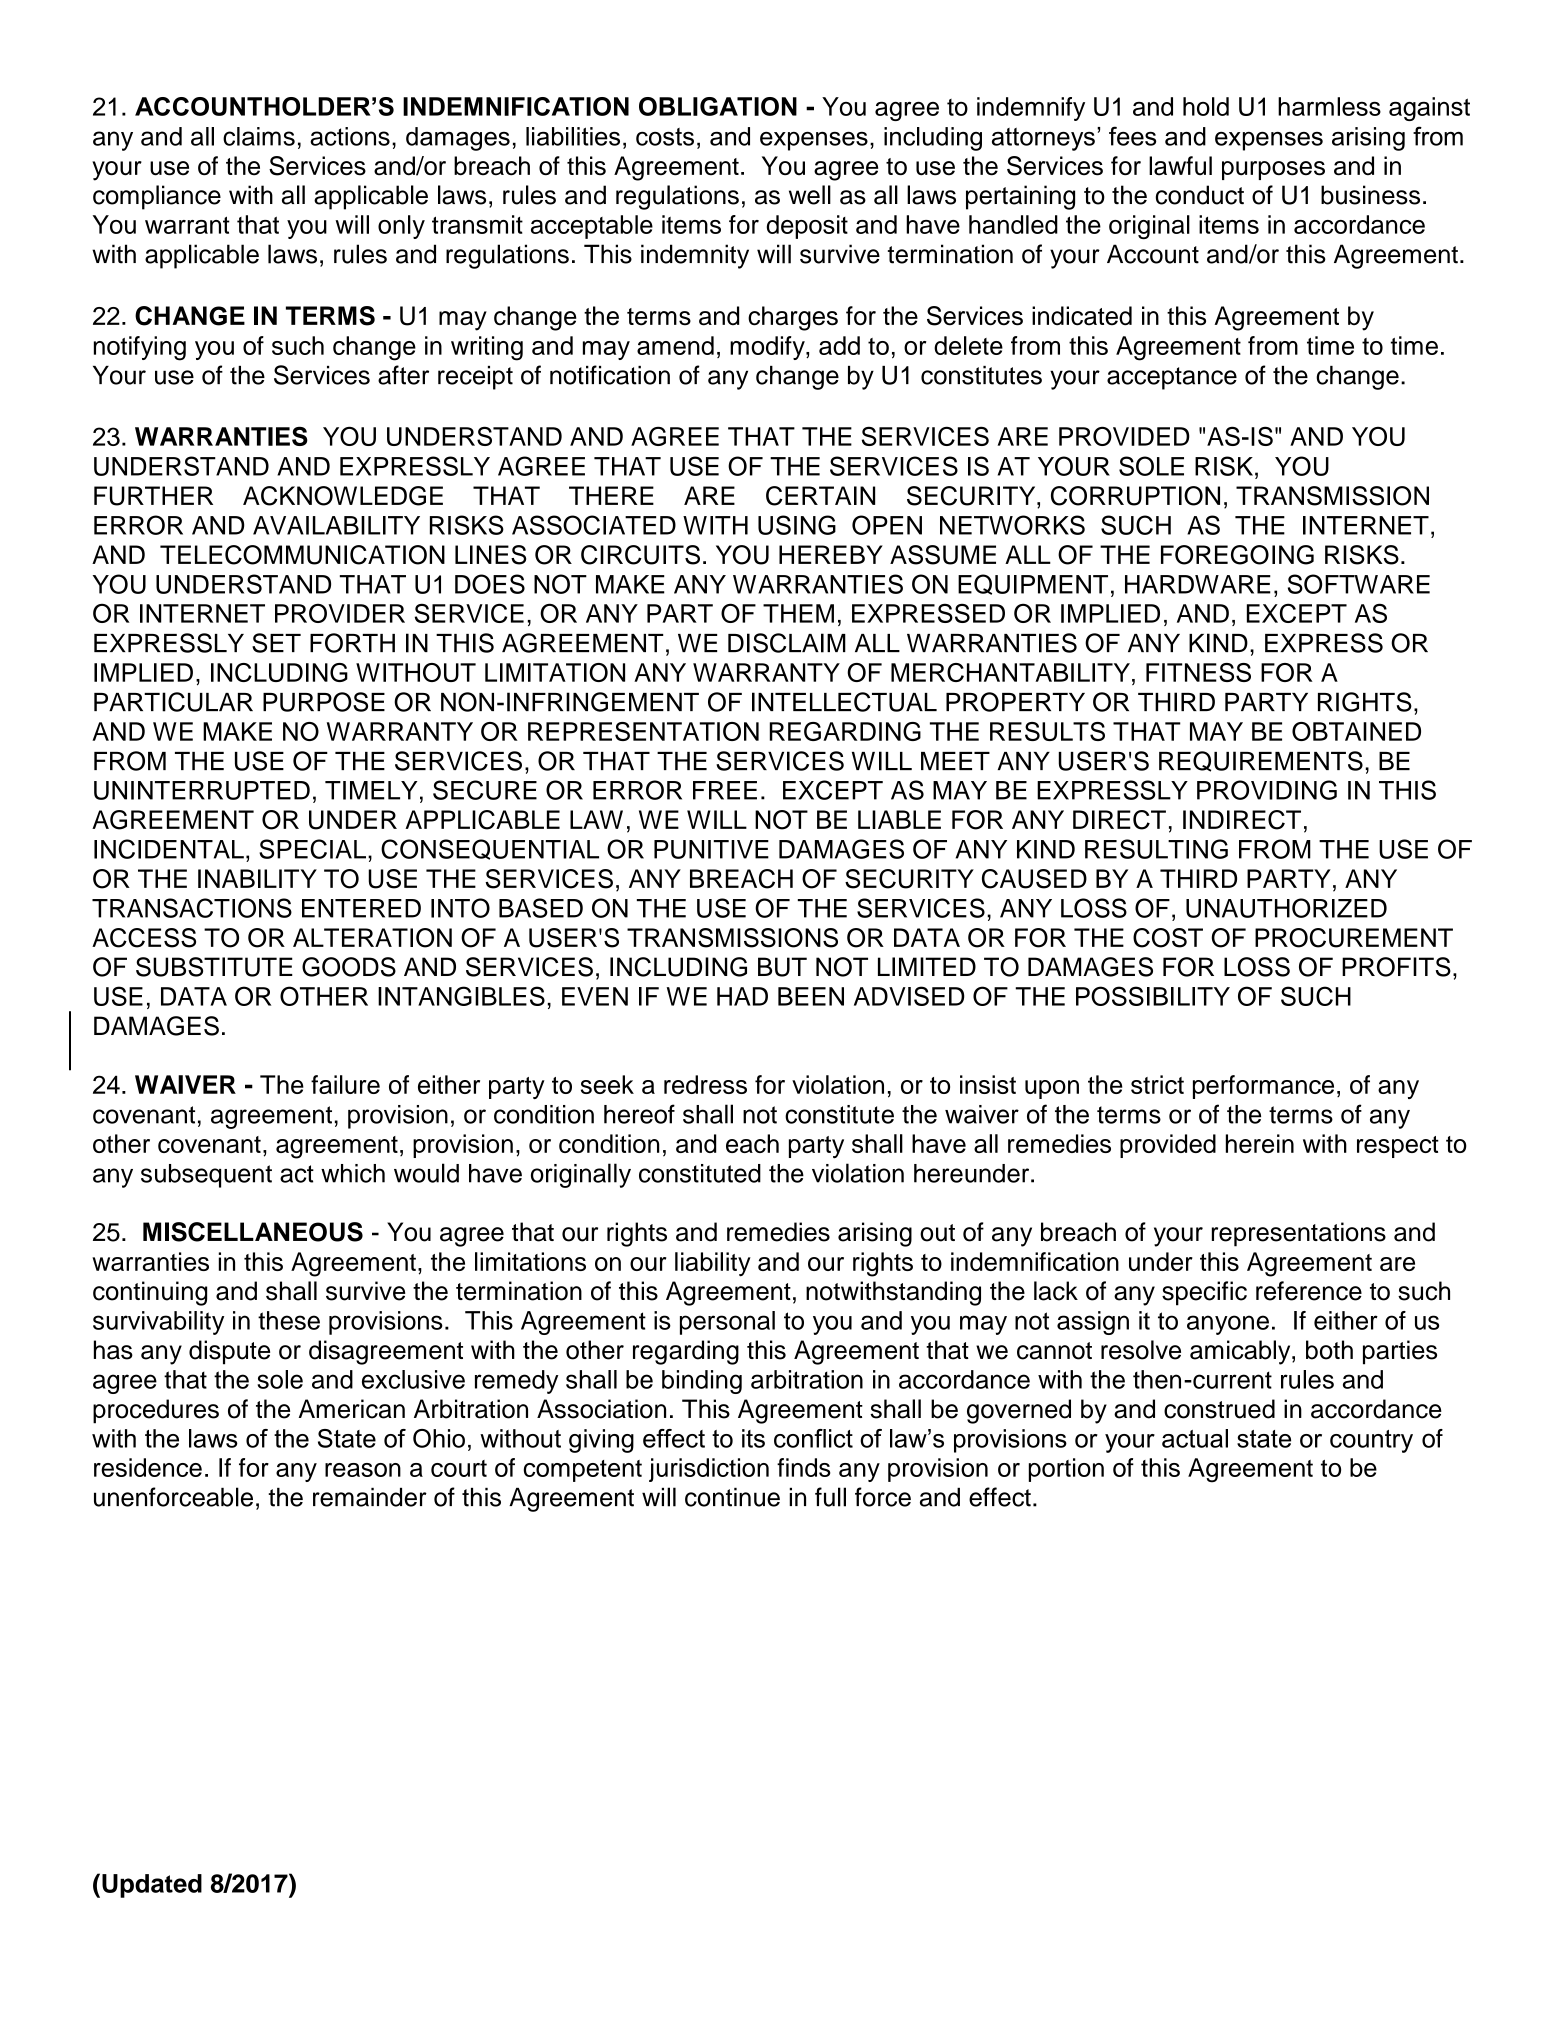  What do you see at coordinates (352, 1409) in the page?
I see `American` at bounding box center [352, 1409].
